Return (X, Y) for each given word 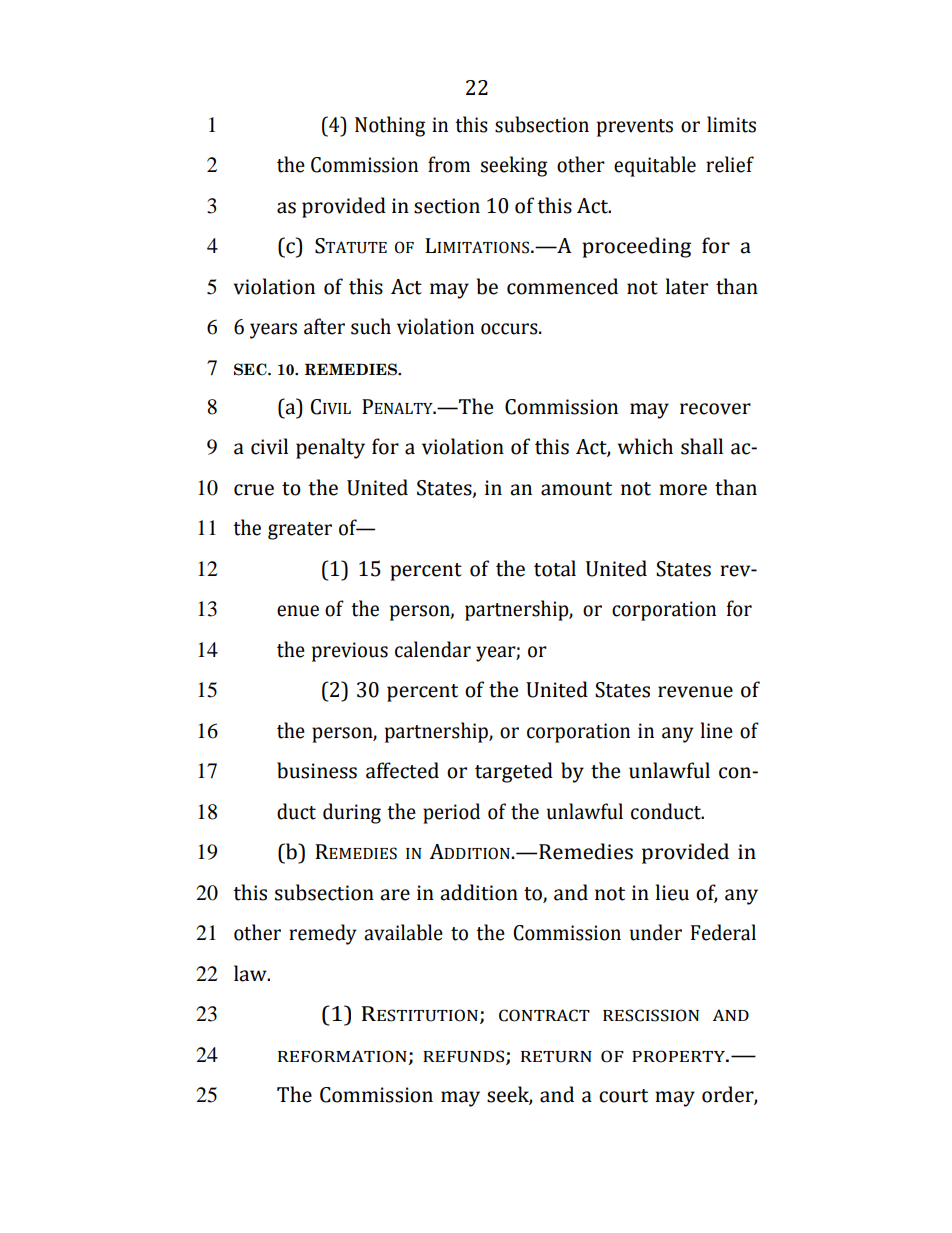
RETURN (556, 1057)
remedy (323, 934)
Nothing (390, 126)
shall (702, 446)
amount (576, 489)
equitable (655, 166)
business (317, 770)
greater (300, 531)
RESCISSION (651, 1015)
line (717, 730)
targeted (514, 772)
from (449, 164)
